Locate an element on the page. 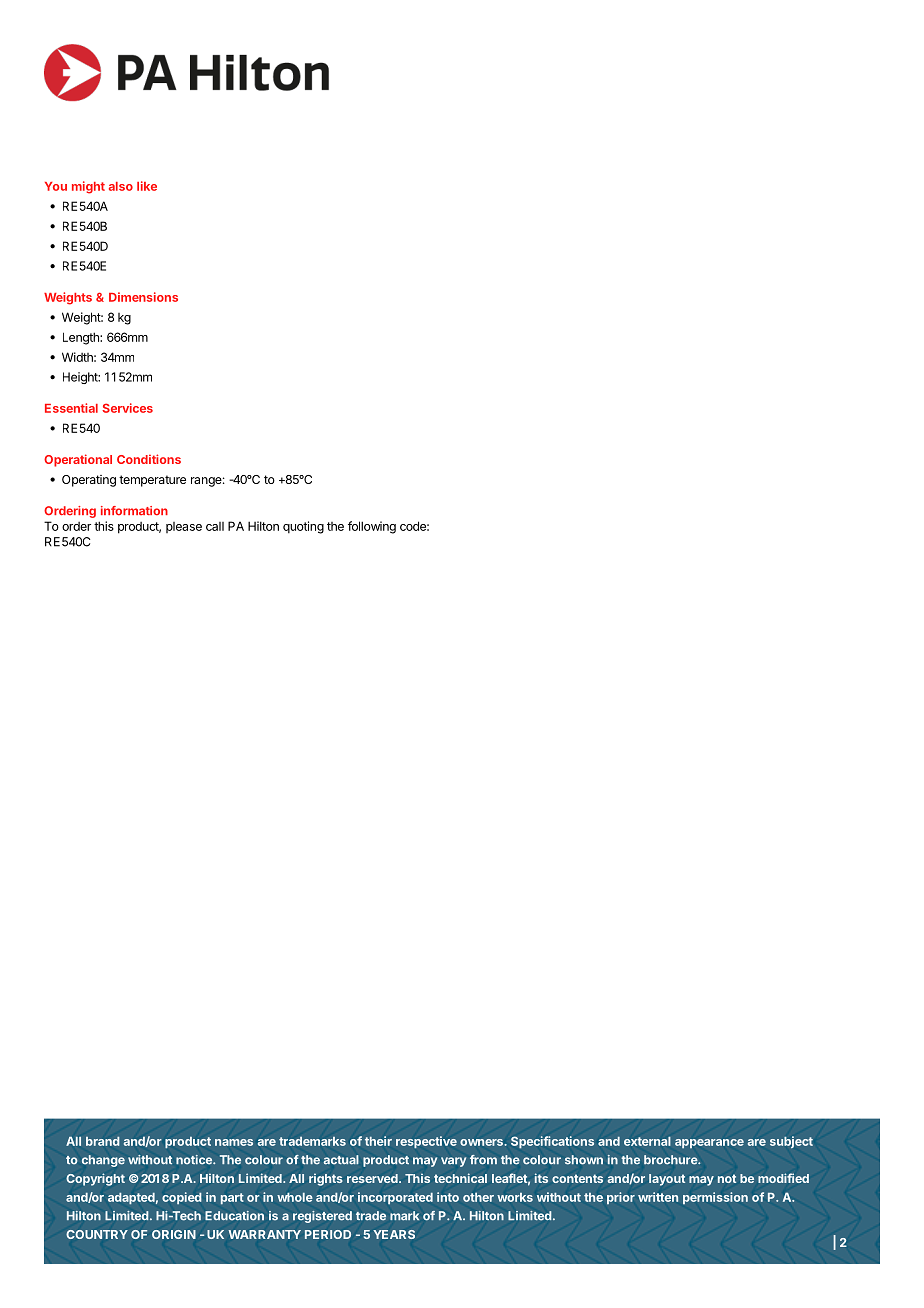  quoting is located at coordinates (303, 527).
